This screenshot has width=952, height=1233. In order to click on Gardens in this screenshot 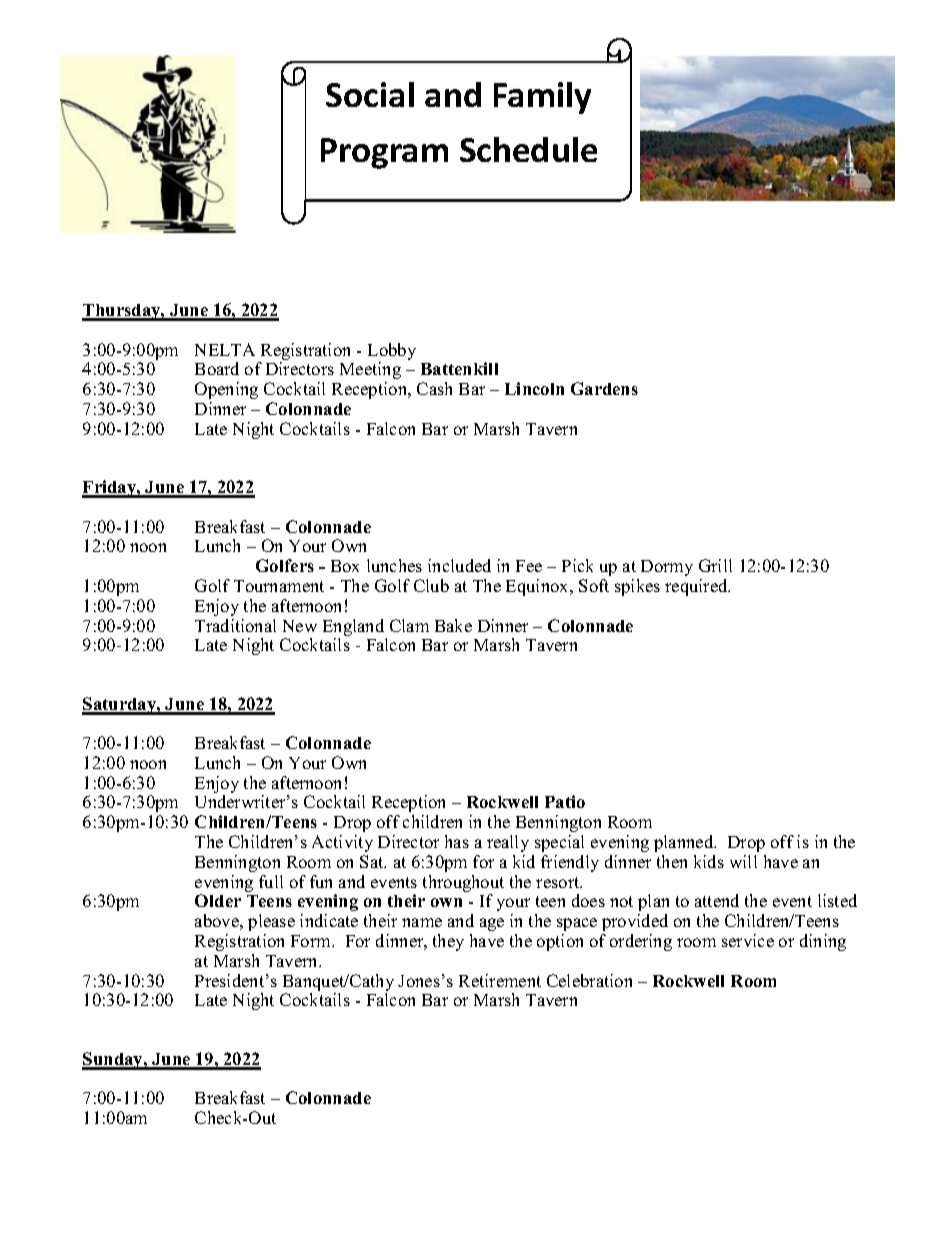, I will do `click(604, 388)`.
